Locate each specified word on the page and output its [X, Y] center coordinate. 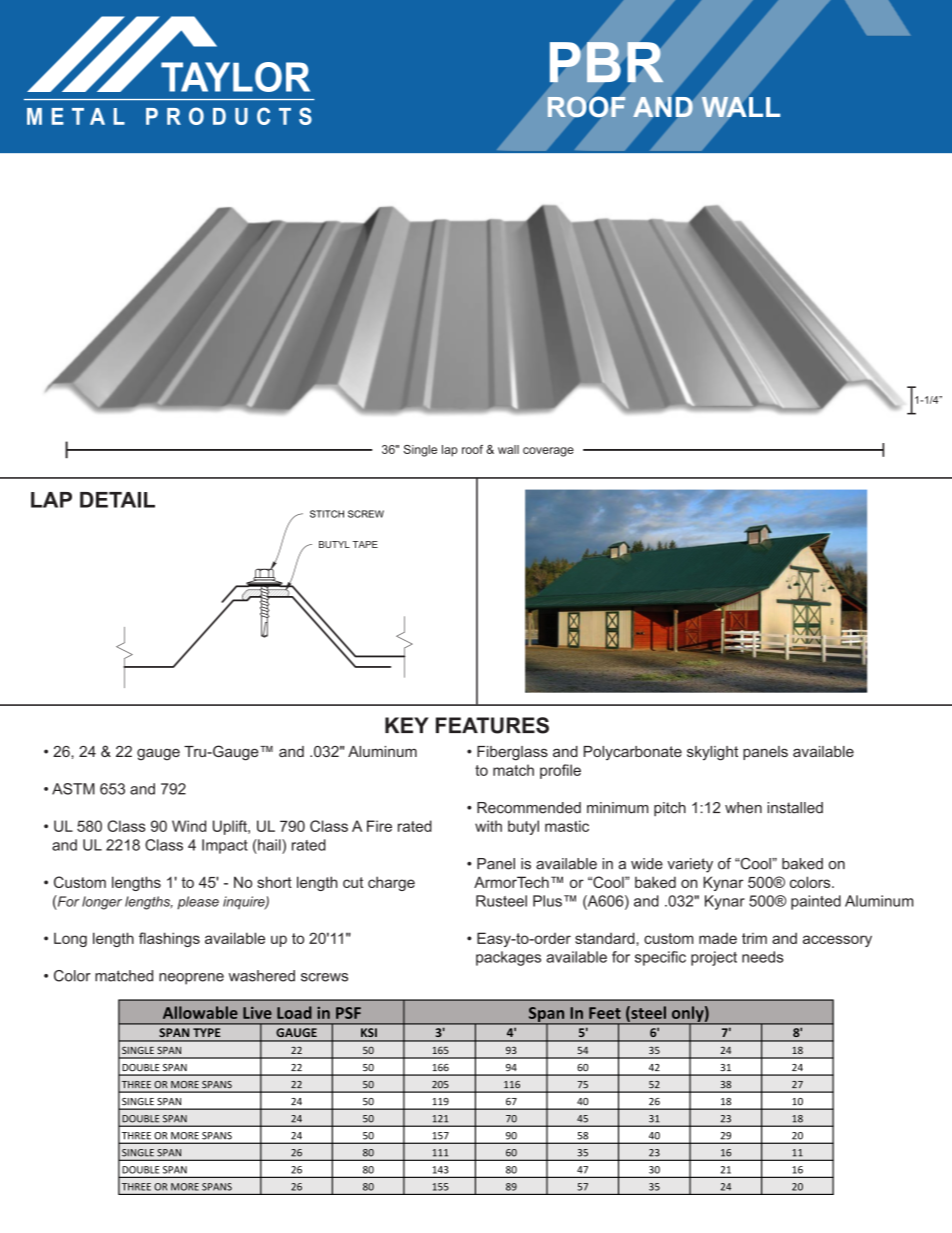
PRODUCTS [229, 116]
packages [508, 958]
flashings [169, 939]
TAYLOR [235, 77]
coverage [548, 452]
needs [763, 957]
